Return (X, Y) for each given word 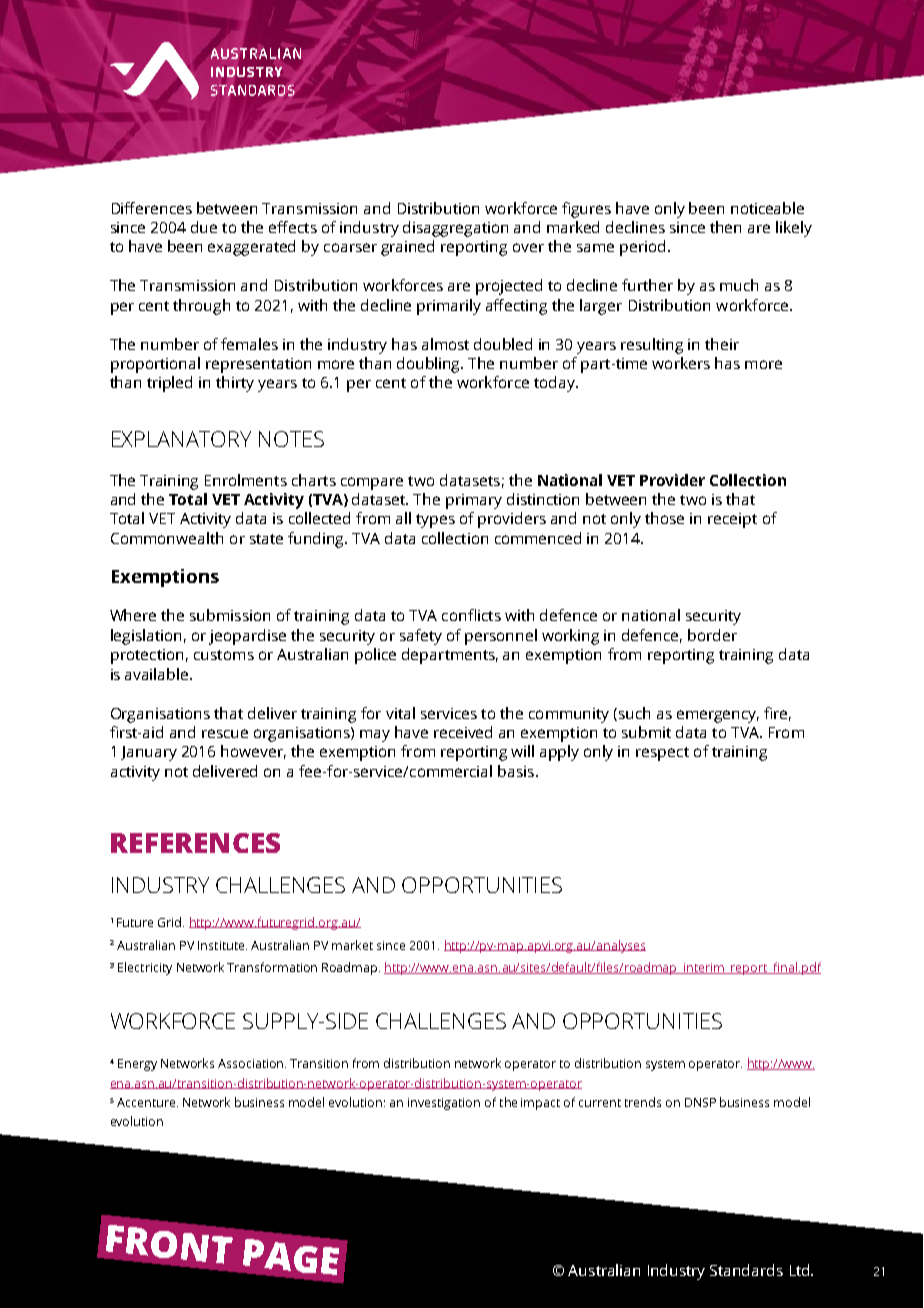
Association (252, 1063)
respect (662, 754)
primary (474, 501)
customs (224, 655)
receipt (732, 520)
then (725, 227)
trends (643, 1102)
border (712, 635)
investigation (444, 1104)
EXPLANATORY (181, 439)
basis (516, 771)
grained (407, 248)
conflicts (471, 615)
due (204, 227)
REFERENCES (195, 843)
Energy (137, 1065)
